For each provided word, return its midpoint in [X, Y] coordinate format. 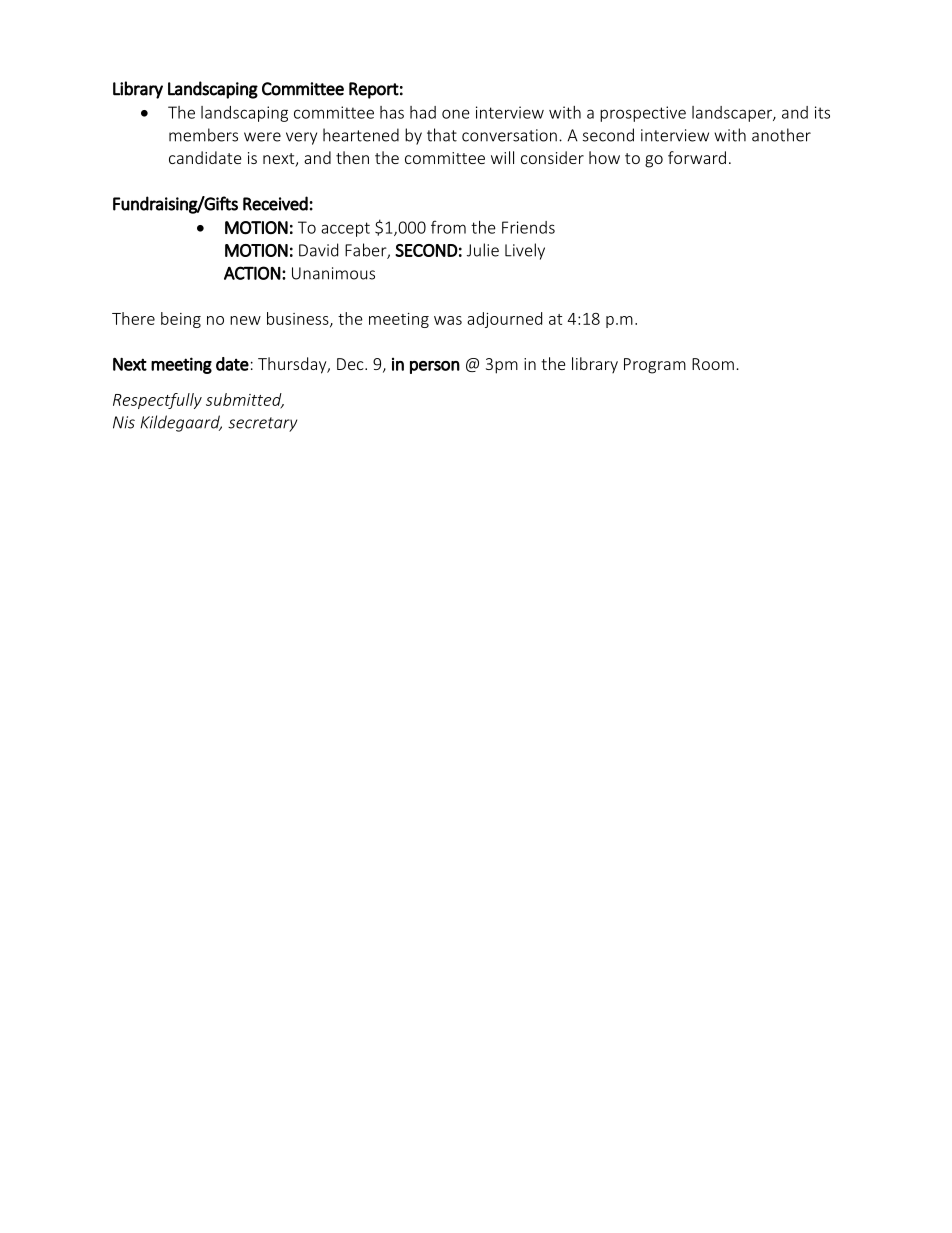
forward [697, 157]
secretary [262, 424]
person [435, 367]
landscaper [733, 114]
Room [713, 364]
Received [275, 203]
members [203, 135]
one [456, 114]
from [448, 227]
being [181, 320]
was [448, 320]
